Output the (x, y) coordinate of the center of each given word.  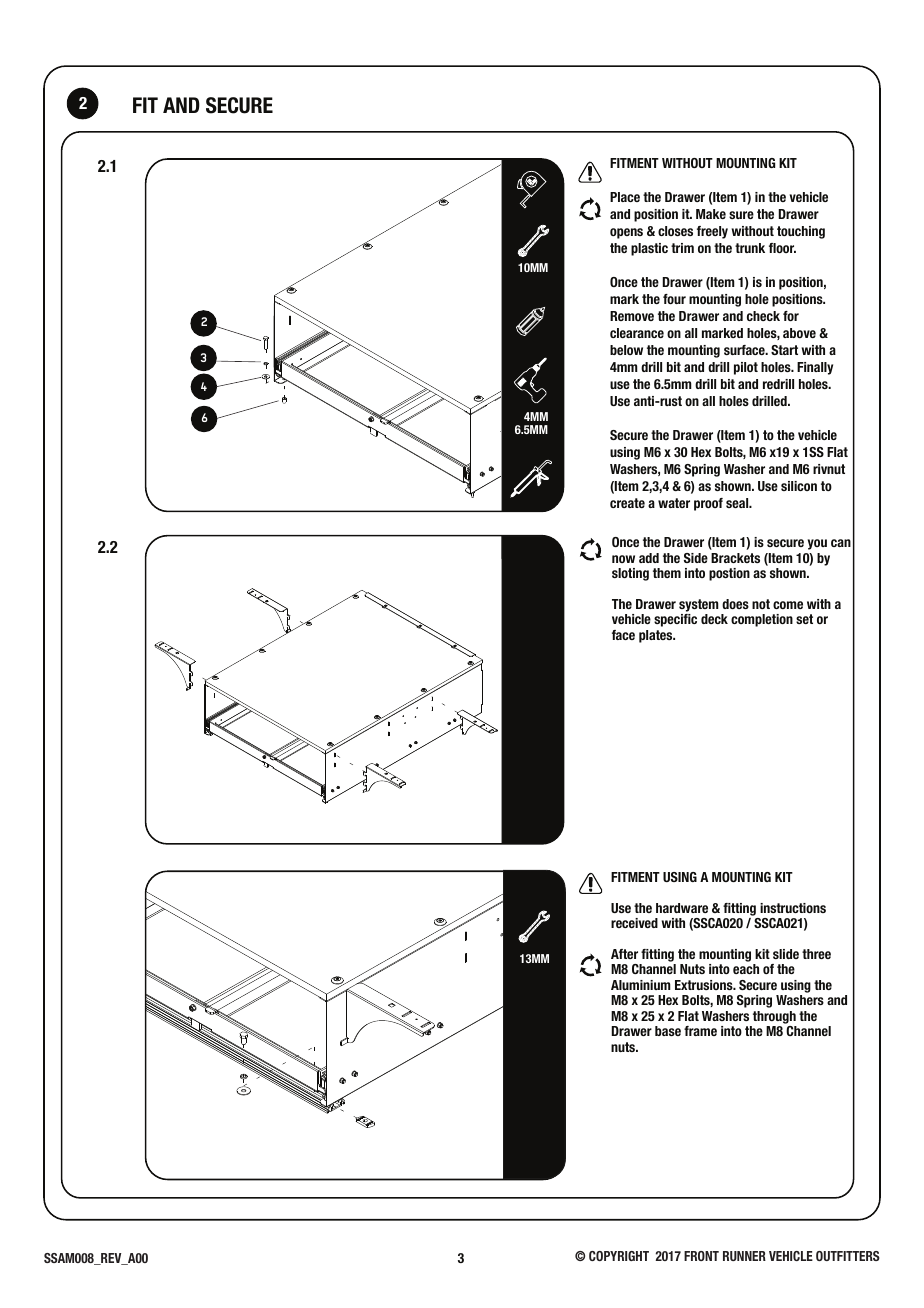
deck (714, 619)
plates (657, 636)
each (746, 969)
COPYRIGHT (619, 1256)
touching (801, 232)
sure (741, 215)
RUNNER (744, 1256)
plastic (649, 249)
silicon (799, 486)
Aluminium (641, 985)
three (816, 954)
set (804, 619)
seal (738, 503)
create (627, 503)
